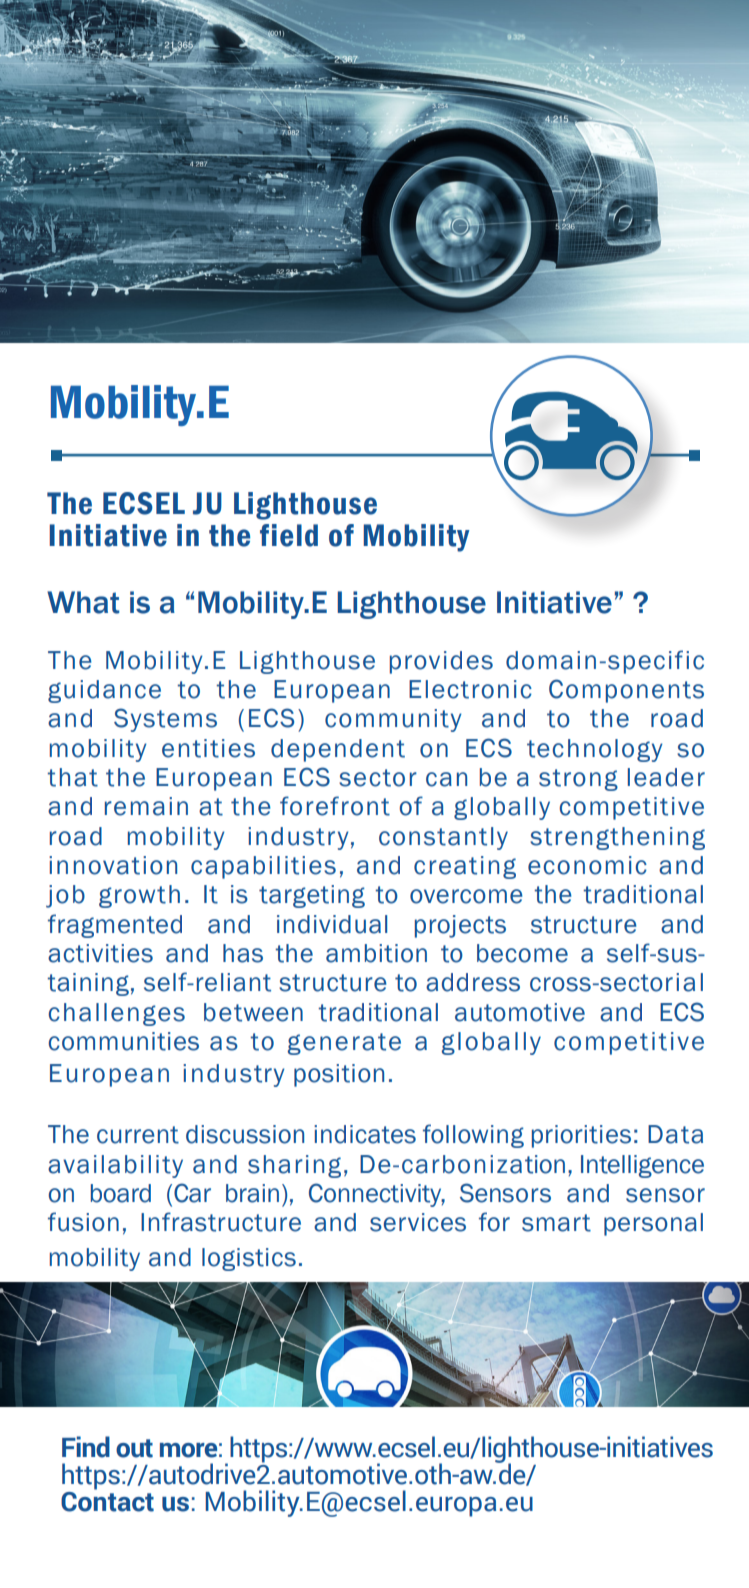  I want to click on Intelligence, so click(642, 1166).
